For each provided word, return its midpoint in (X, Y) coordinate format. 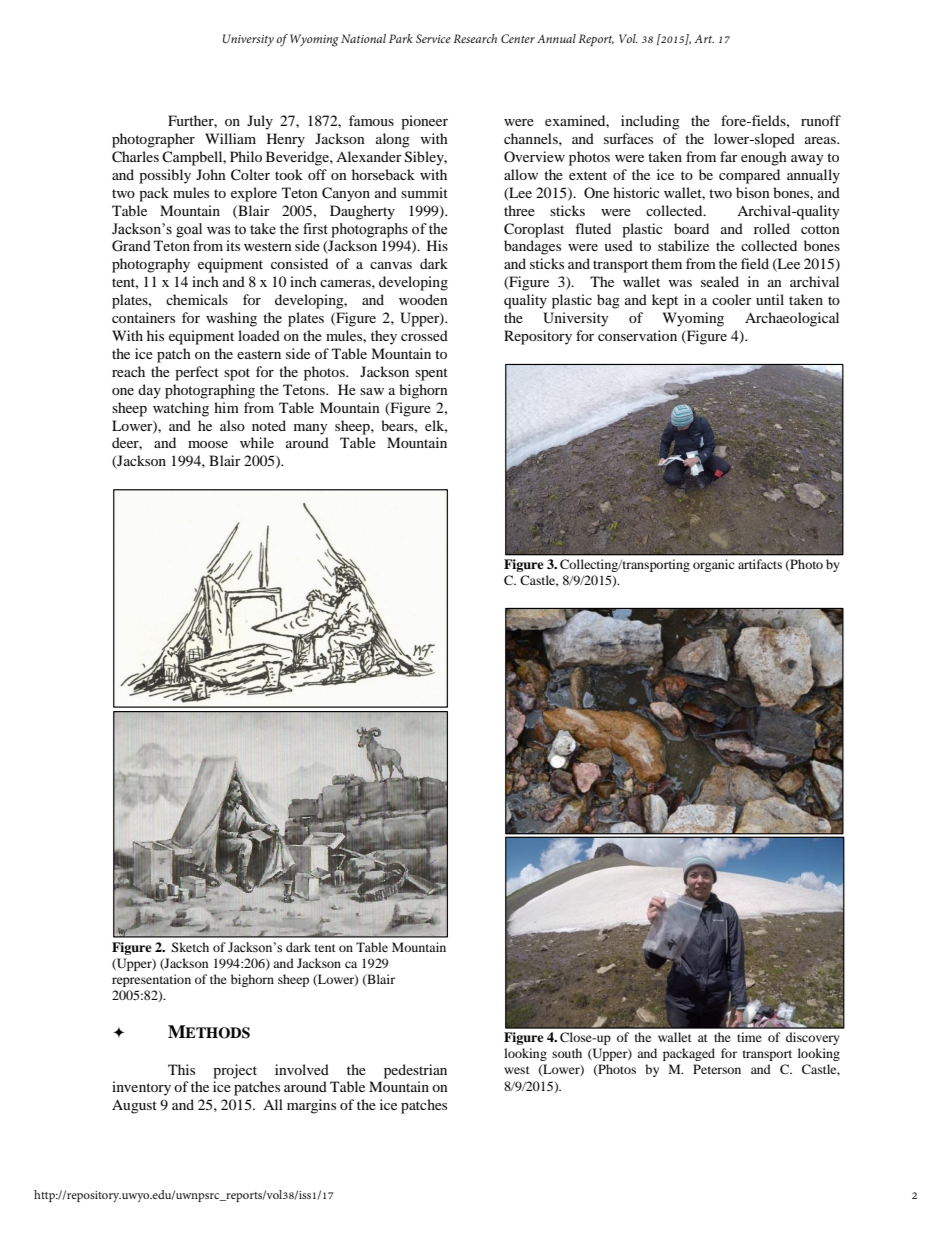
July (260, 122)
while (257, 442)
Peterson (717, 1069)
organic (714, 565)
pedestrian (415, 1071)
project (235, 1071)
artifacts (760, 564)
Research (475, 38)
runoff (821, 120)
